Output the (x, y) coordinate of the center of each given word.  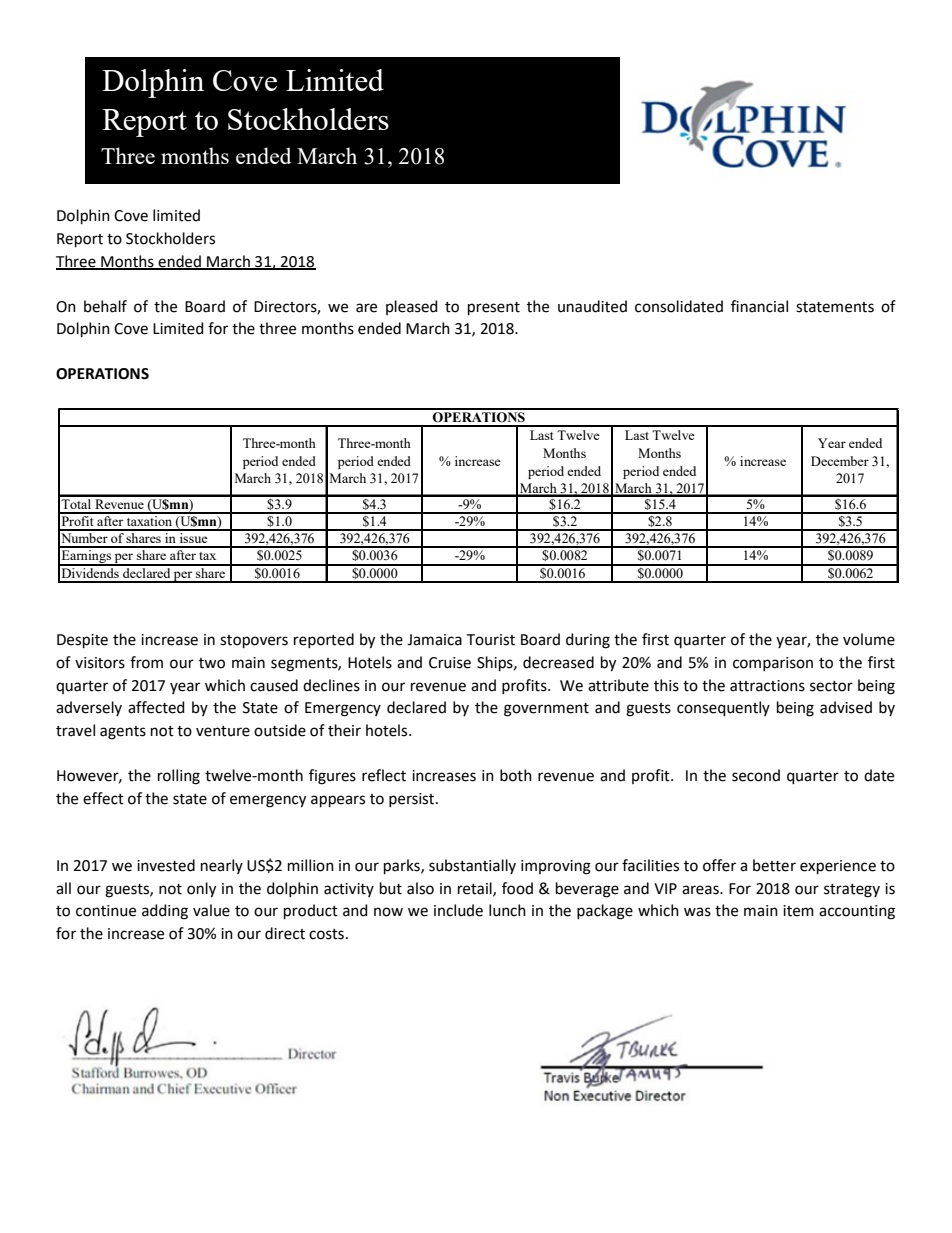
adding (165, 912)
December (840, 461)
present (494, 308)
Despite (82, 641)
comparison (773, 664)
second (756, 775)
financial (759, 306)
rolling (179, 777)
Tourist (491, 640)
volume (869, 639)
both (516, 775)
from (146, 662)
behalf (105, 306)
